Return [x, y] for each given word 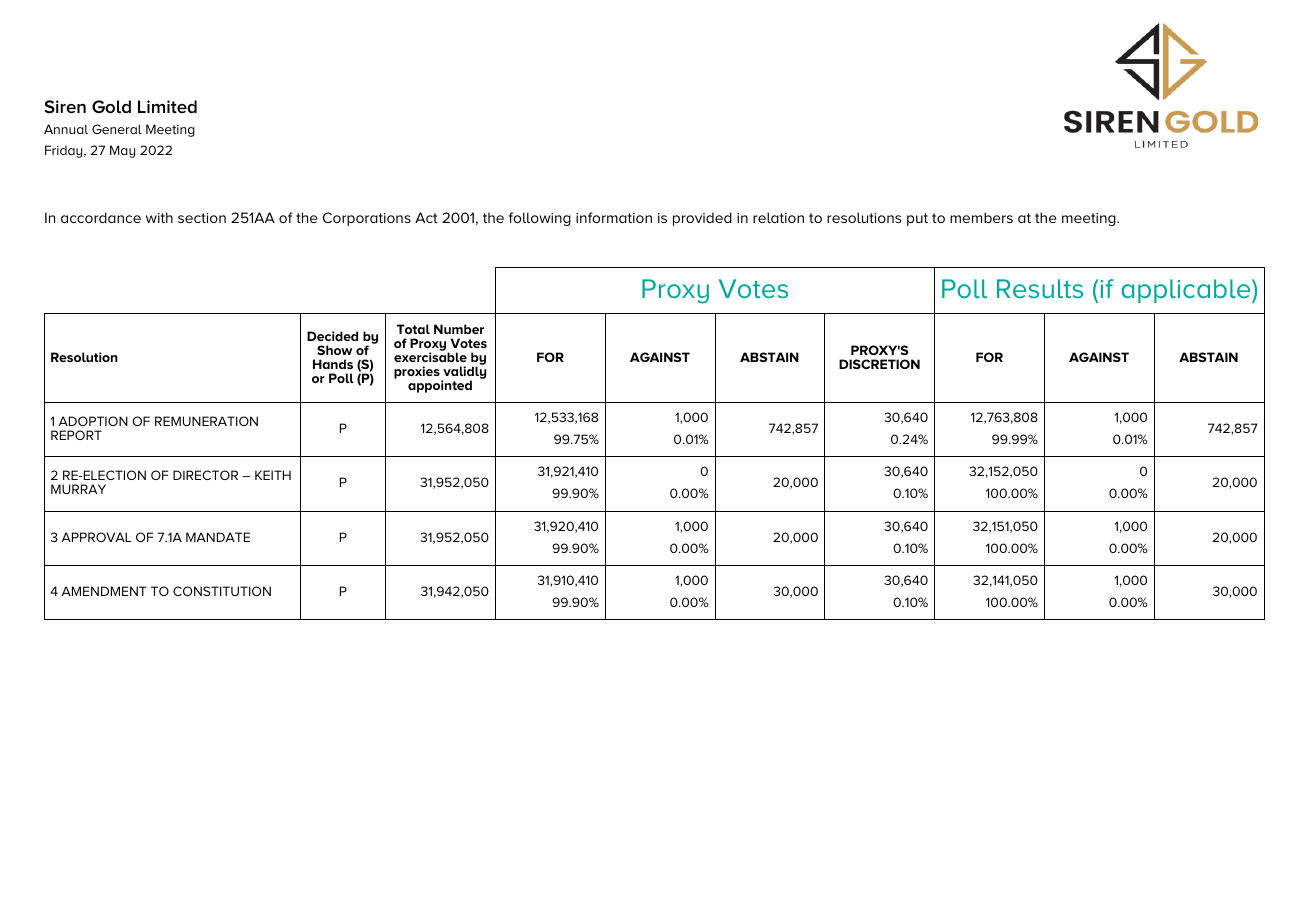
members [981, 217]
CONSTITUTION [222, 591]
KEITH [273, 475]
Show [334, 350]
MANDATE [218, 537]
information [614, 217]
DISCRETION [879, 364]
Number [459, 329]
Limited [167, 106]
